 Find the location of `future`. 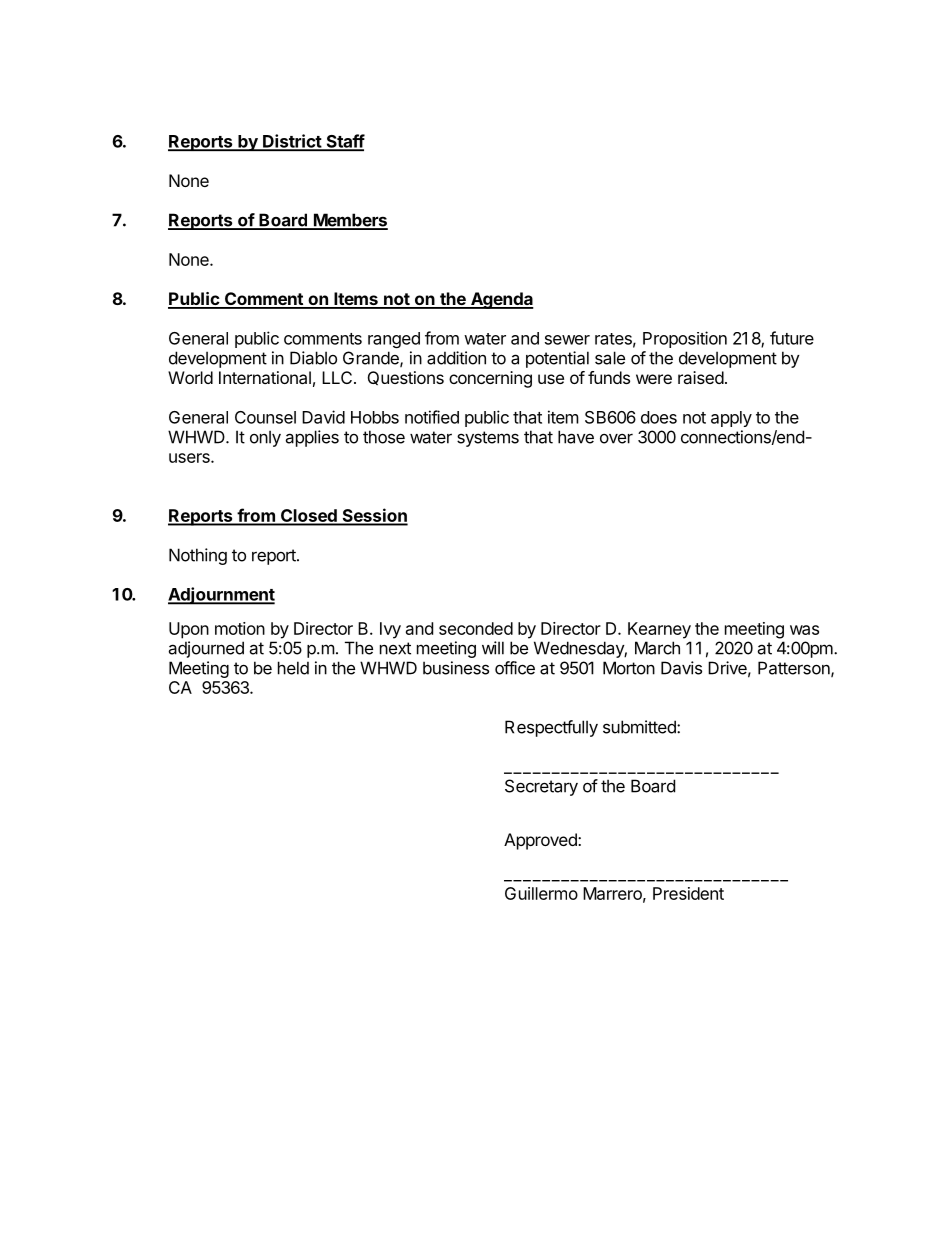

future is located at coordinates (792, 338).
